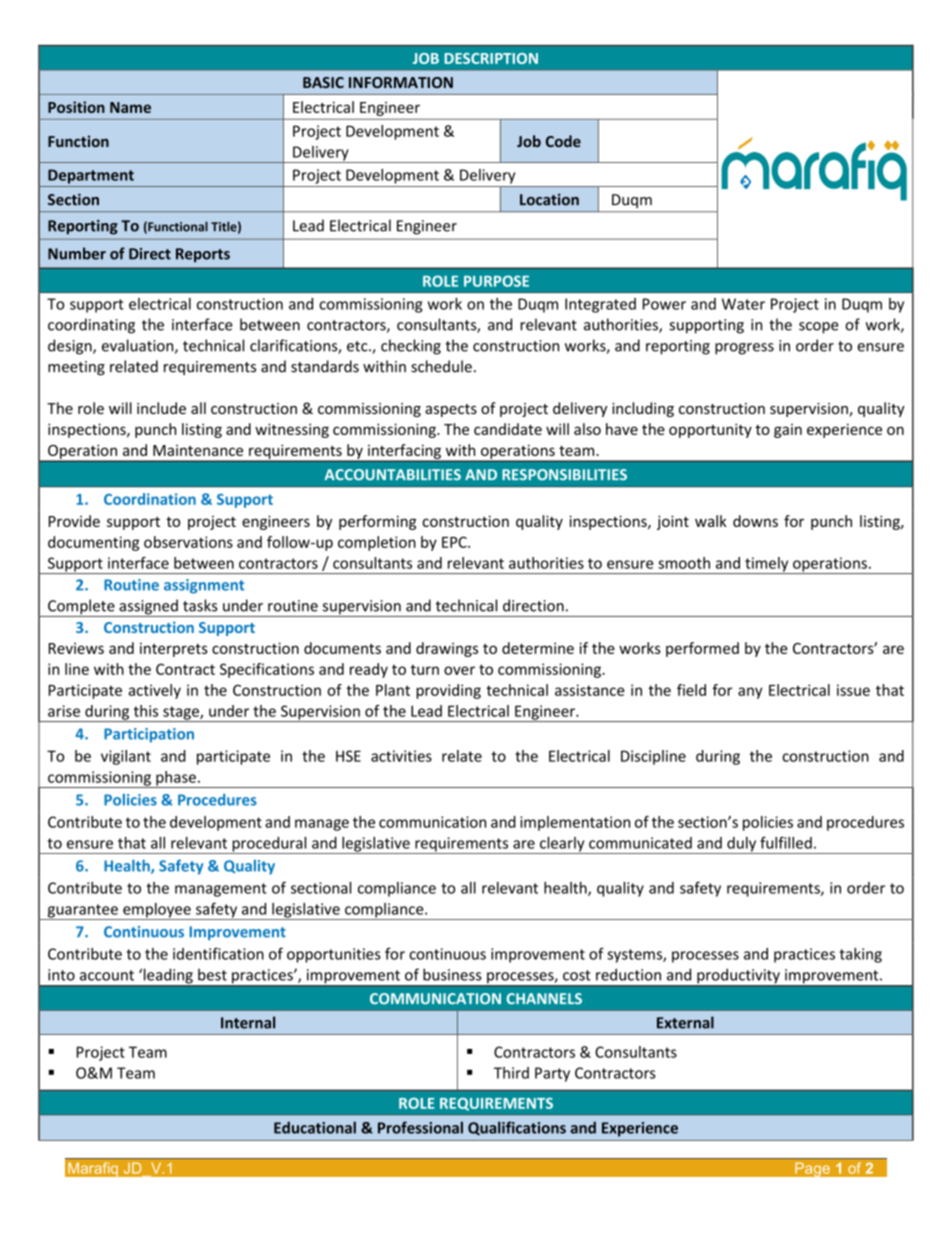 The height and width of the image is (1233, 952). I want to click on DESCRIPTION, so click(491, 58).
